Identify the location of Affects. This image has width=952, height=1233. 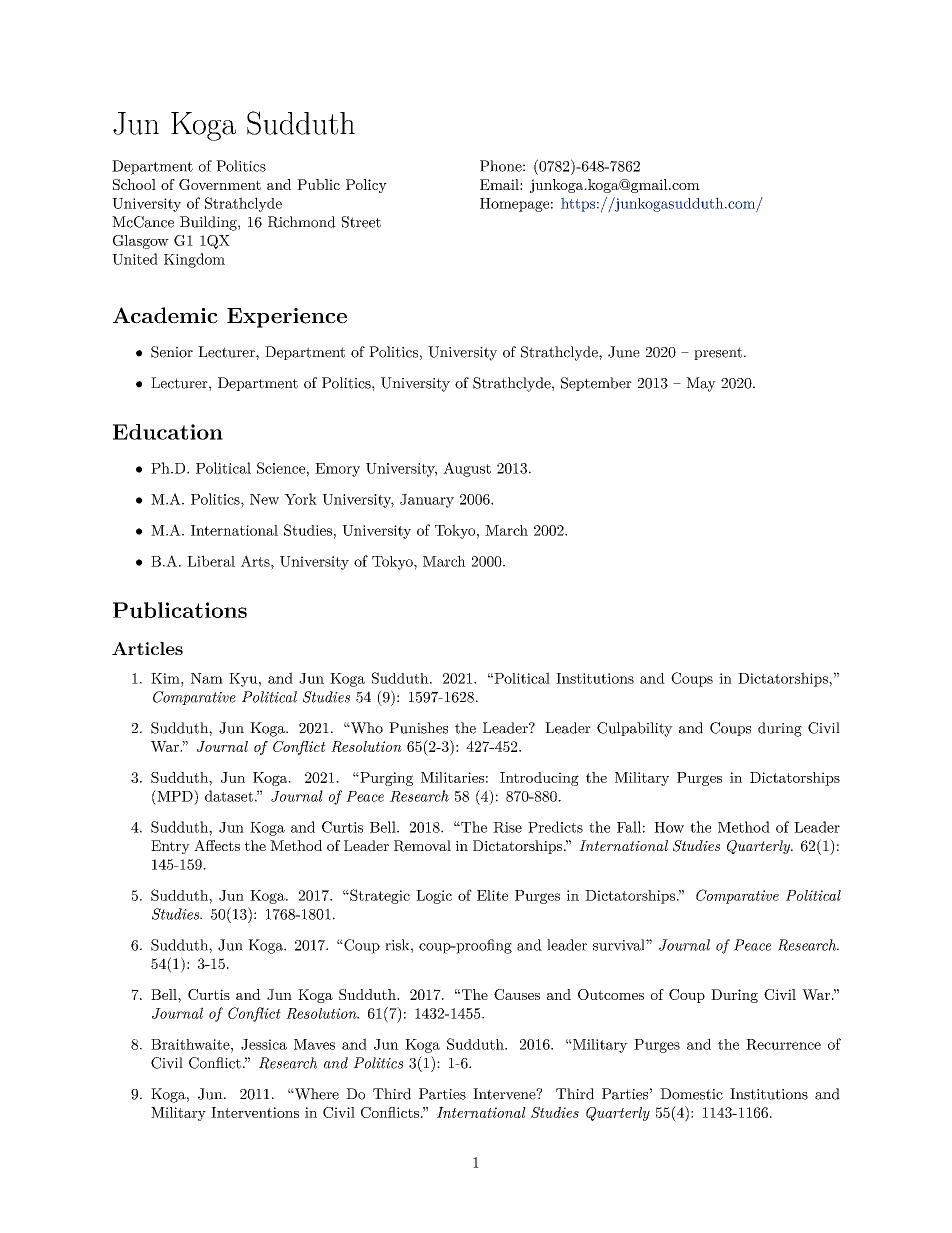
(217, 845).
